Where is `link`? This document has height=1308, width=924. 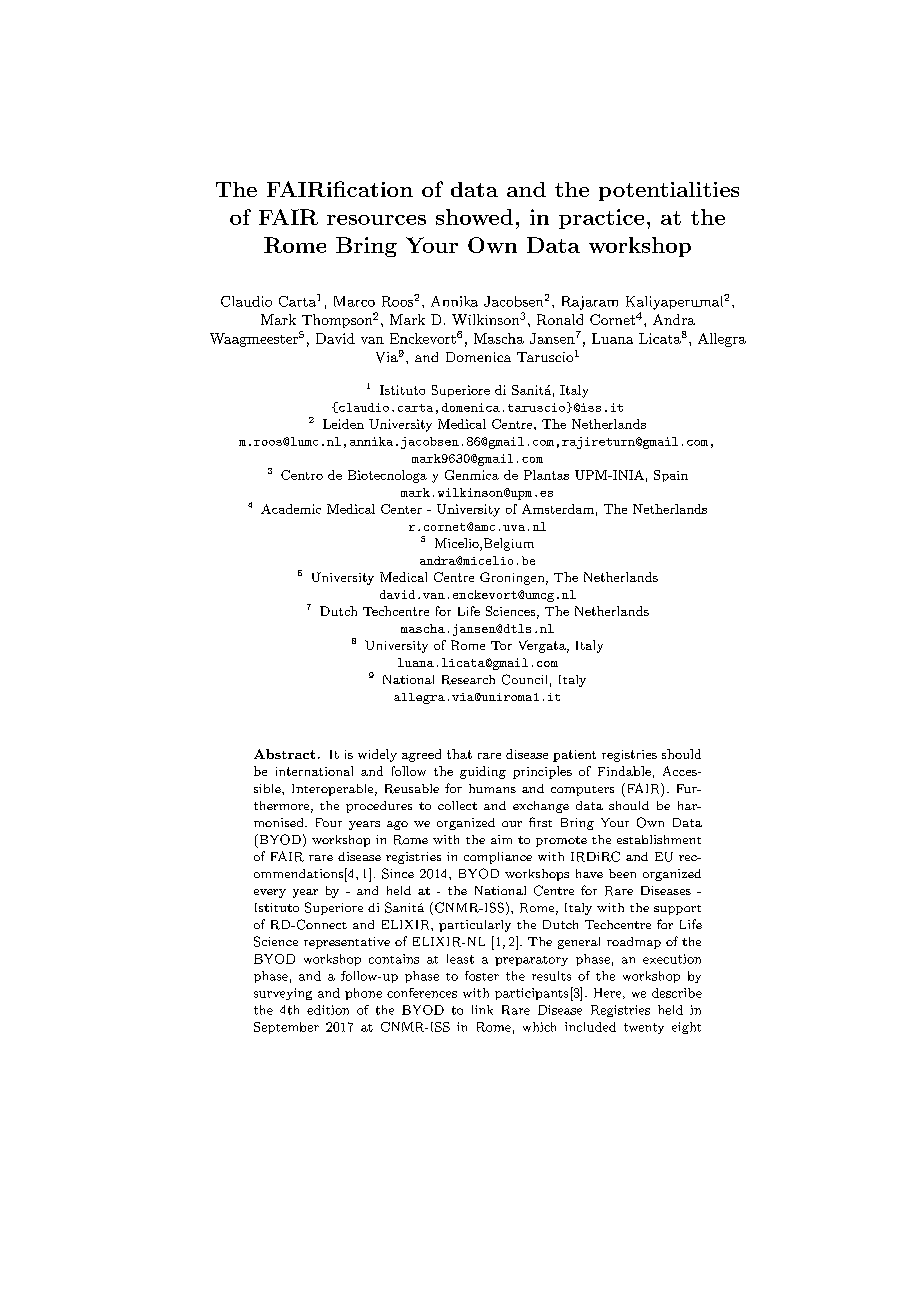
link is located at coordinates (482, 1010).
